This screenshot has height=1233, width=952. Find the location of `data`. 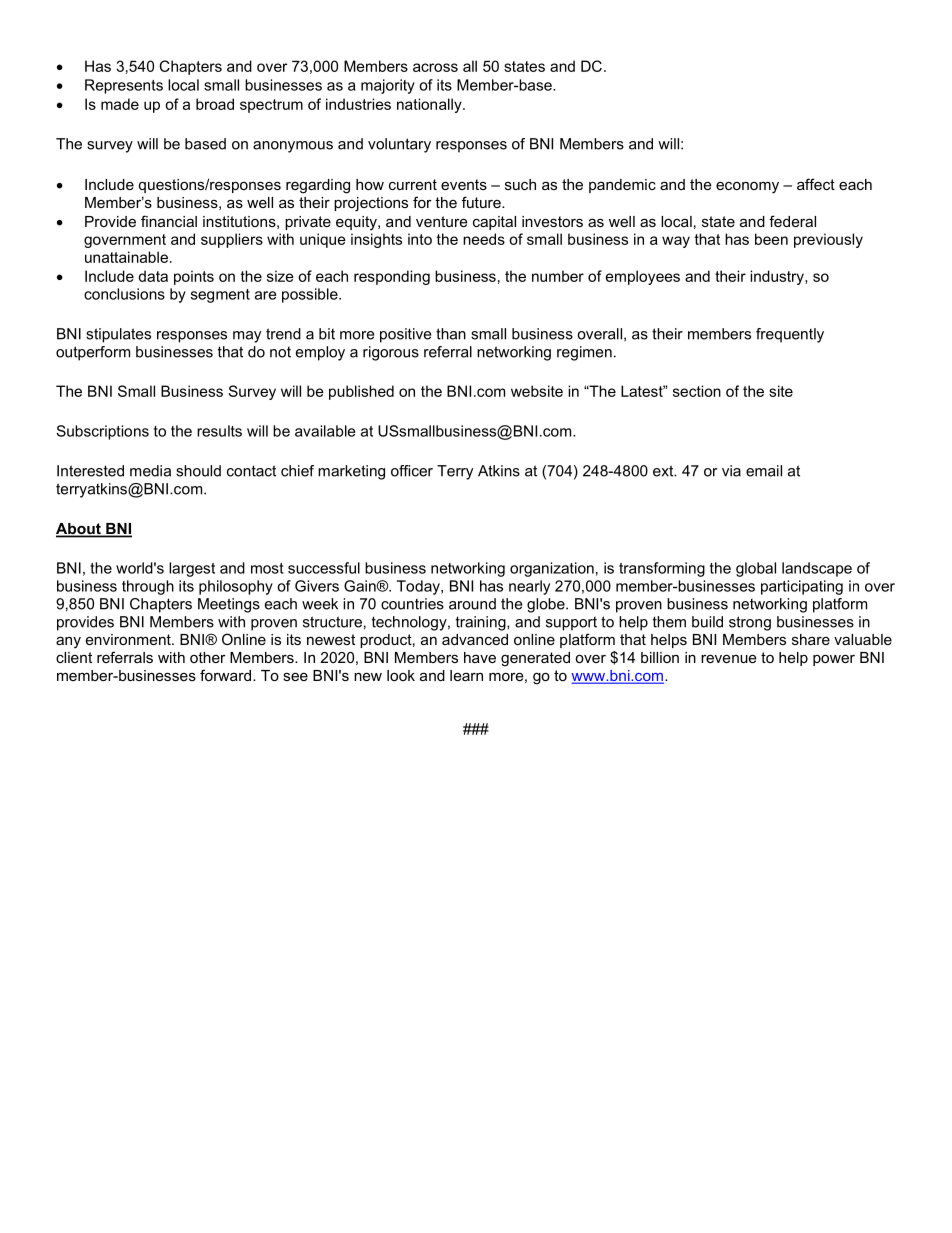

data is located at coordinates (153, 276).
